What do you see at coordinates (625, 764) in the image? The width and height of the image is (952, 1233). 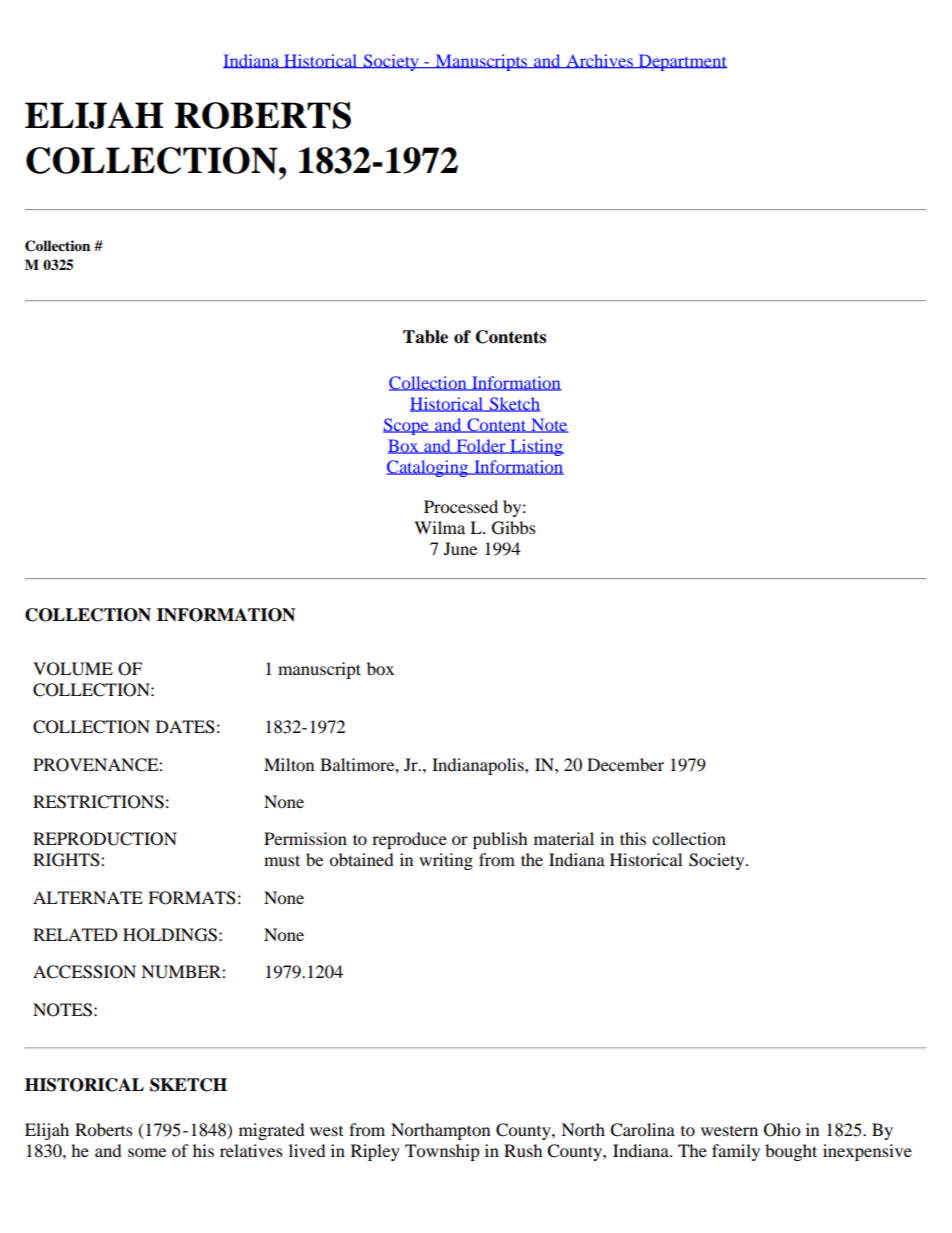 I see `December` at bounding box center [625, 764].
